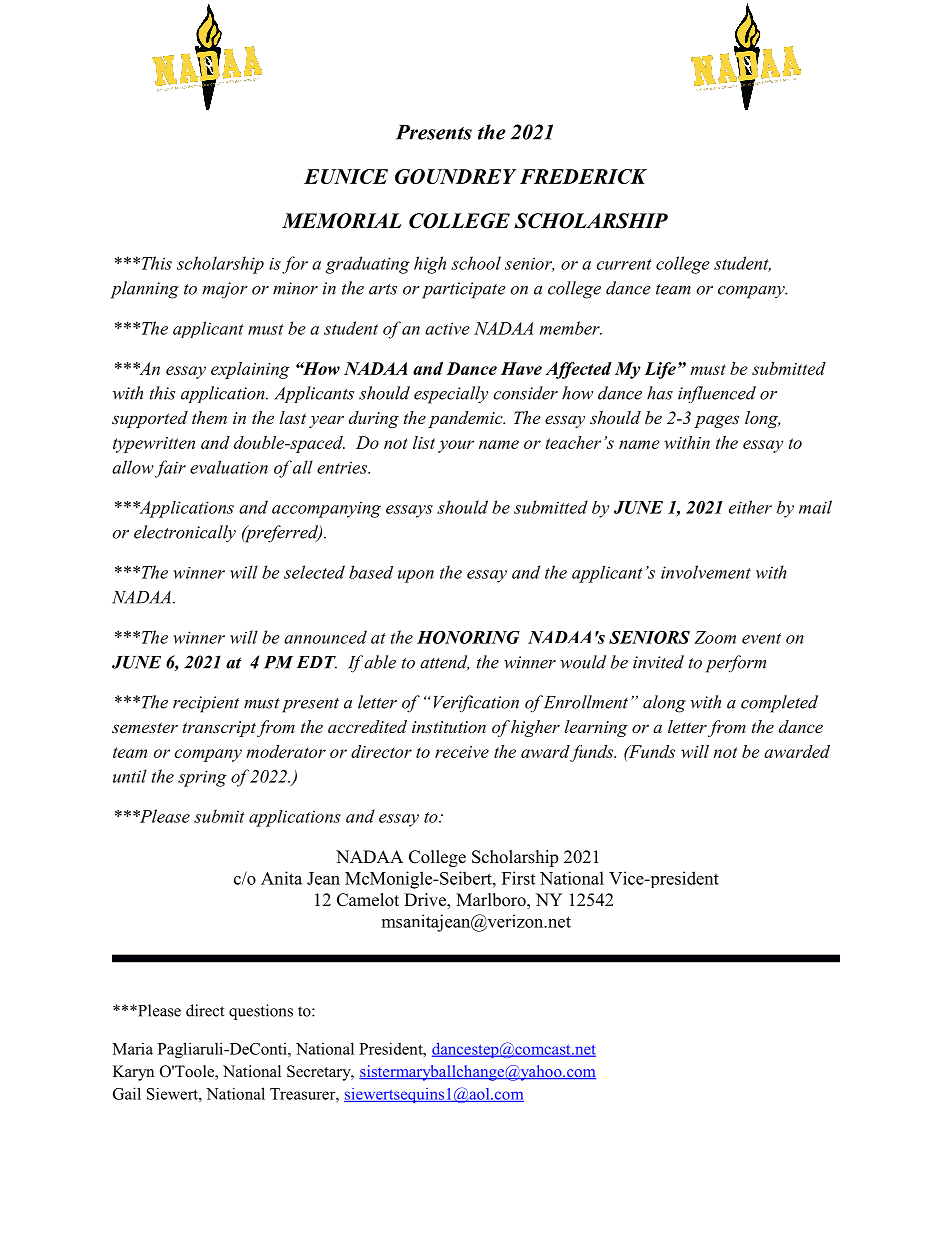  What do you see at coordinates (225, 290) in the document?
I see `major` at bounding box center [225, 290].
